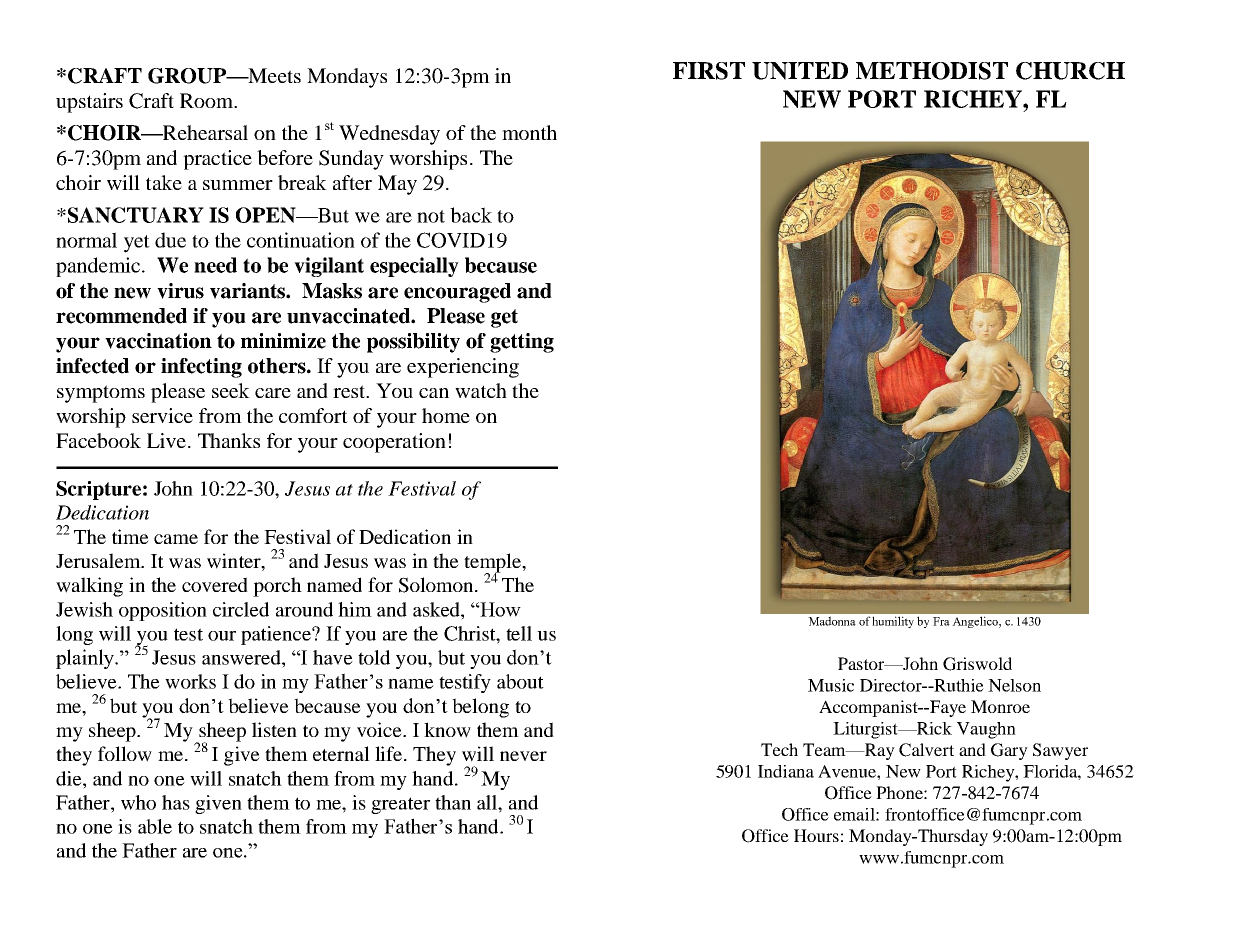  I want to click on never, so click(523, 756).
